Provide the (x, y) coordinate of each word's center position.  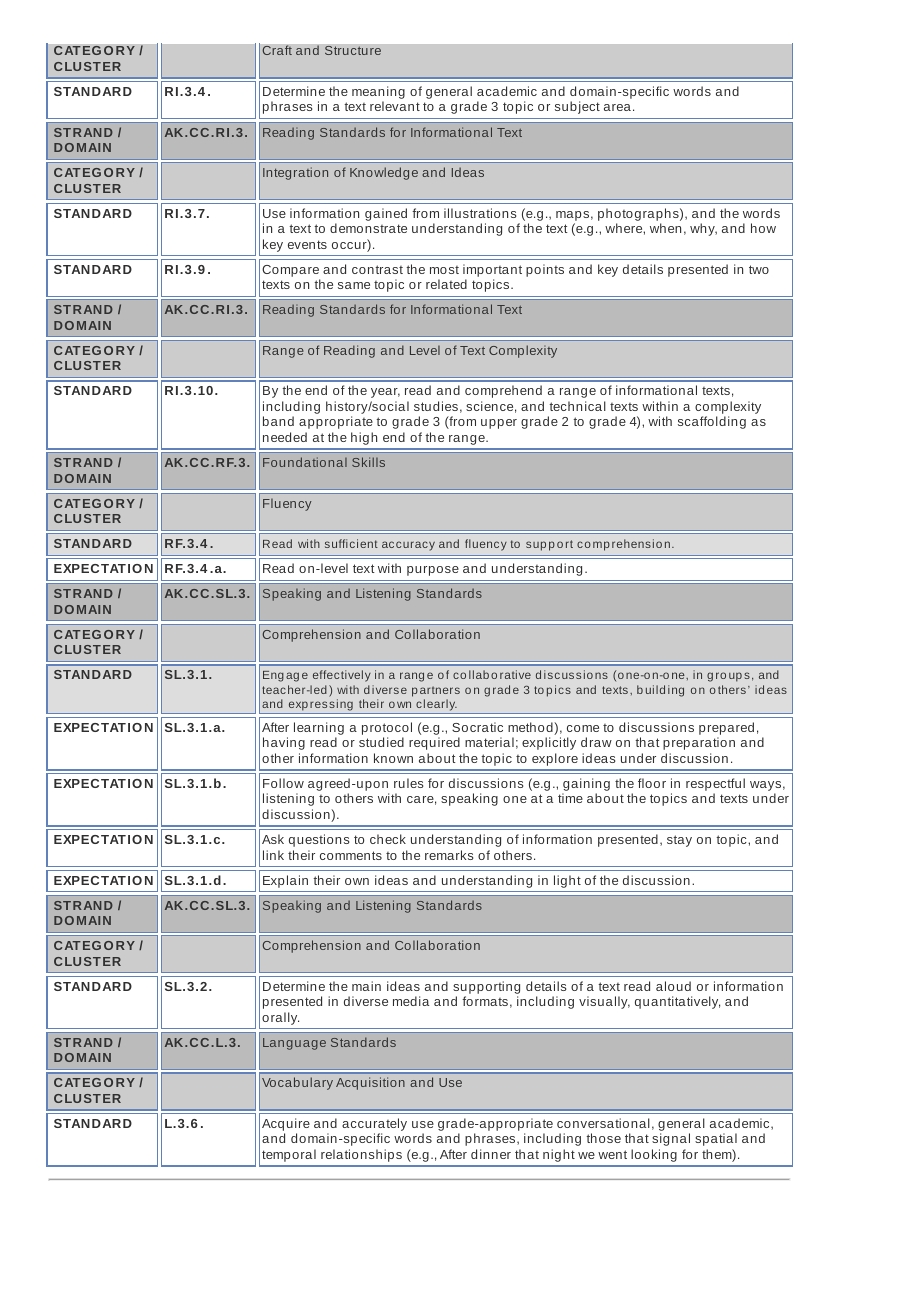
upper (499, 424)
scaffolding (712, 422)
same (354, 285)
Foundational (305, 462)
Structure (353, 50)
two (759, 269)
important (492, 270)
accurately (374, 1126)
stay (679, 841)
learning (319, 730)
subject (577, 107)
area (617, 107)
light (567, 881)
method (531, 728)
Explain (285, 881)
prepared (726, 730)
